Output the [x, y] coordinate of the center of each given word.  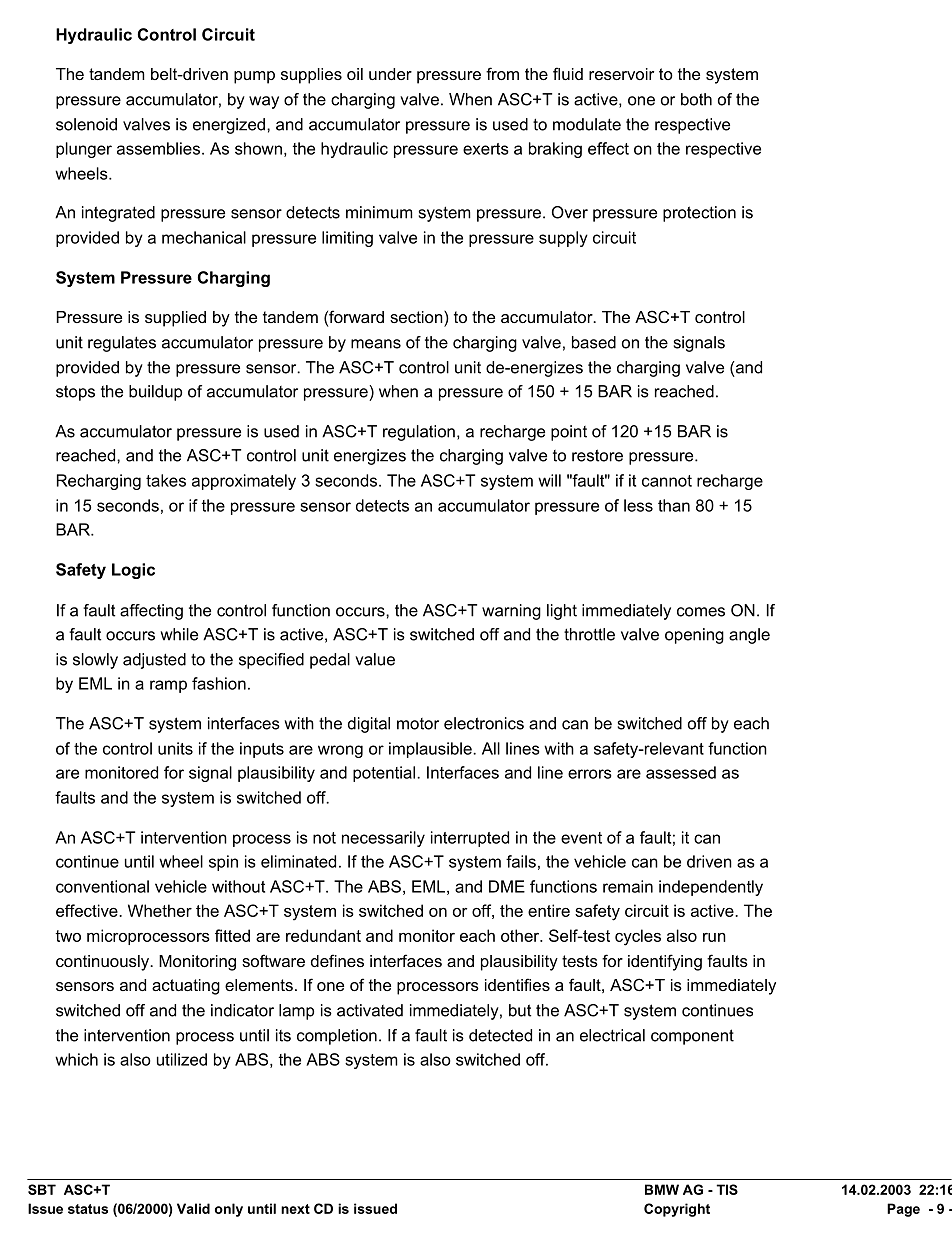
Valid [193, 1208]
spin [223, 863]
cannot [667, 481]
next [295, 1209]
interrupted [470, 839]
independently [711, 888]
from [502, 73]
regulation [419, 433]
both [696, 99]
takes [166, 480]
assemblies [158, 148]
